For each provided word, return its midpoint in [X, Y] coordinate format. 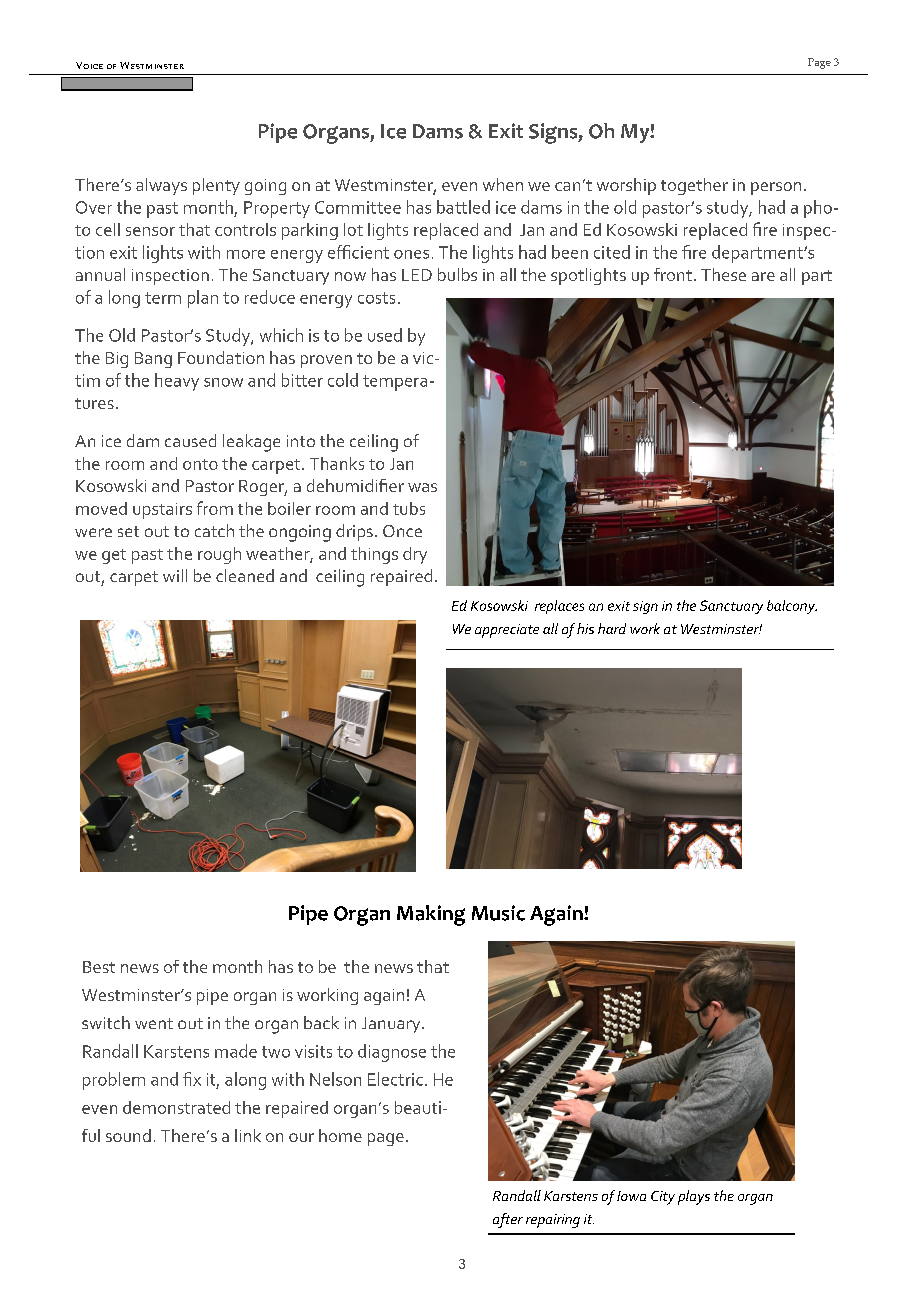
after [508, 1220]
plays [694, 1197]
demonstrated [176, 1107]
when [503, 184]
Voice [89, 65]
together [694, 186]
